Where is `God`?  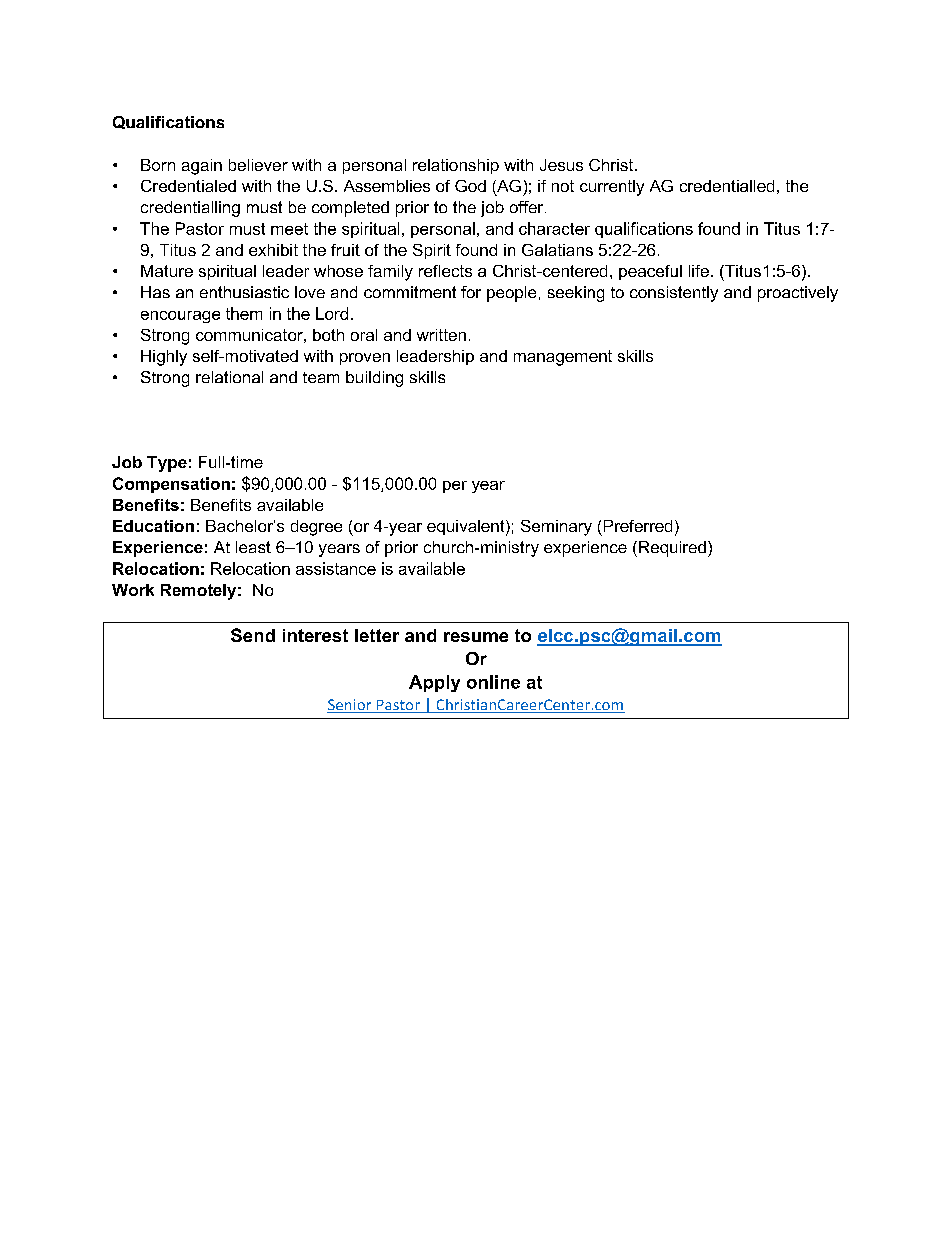 God is located at coordinates (470, 186).
